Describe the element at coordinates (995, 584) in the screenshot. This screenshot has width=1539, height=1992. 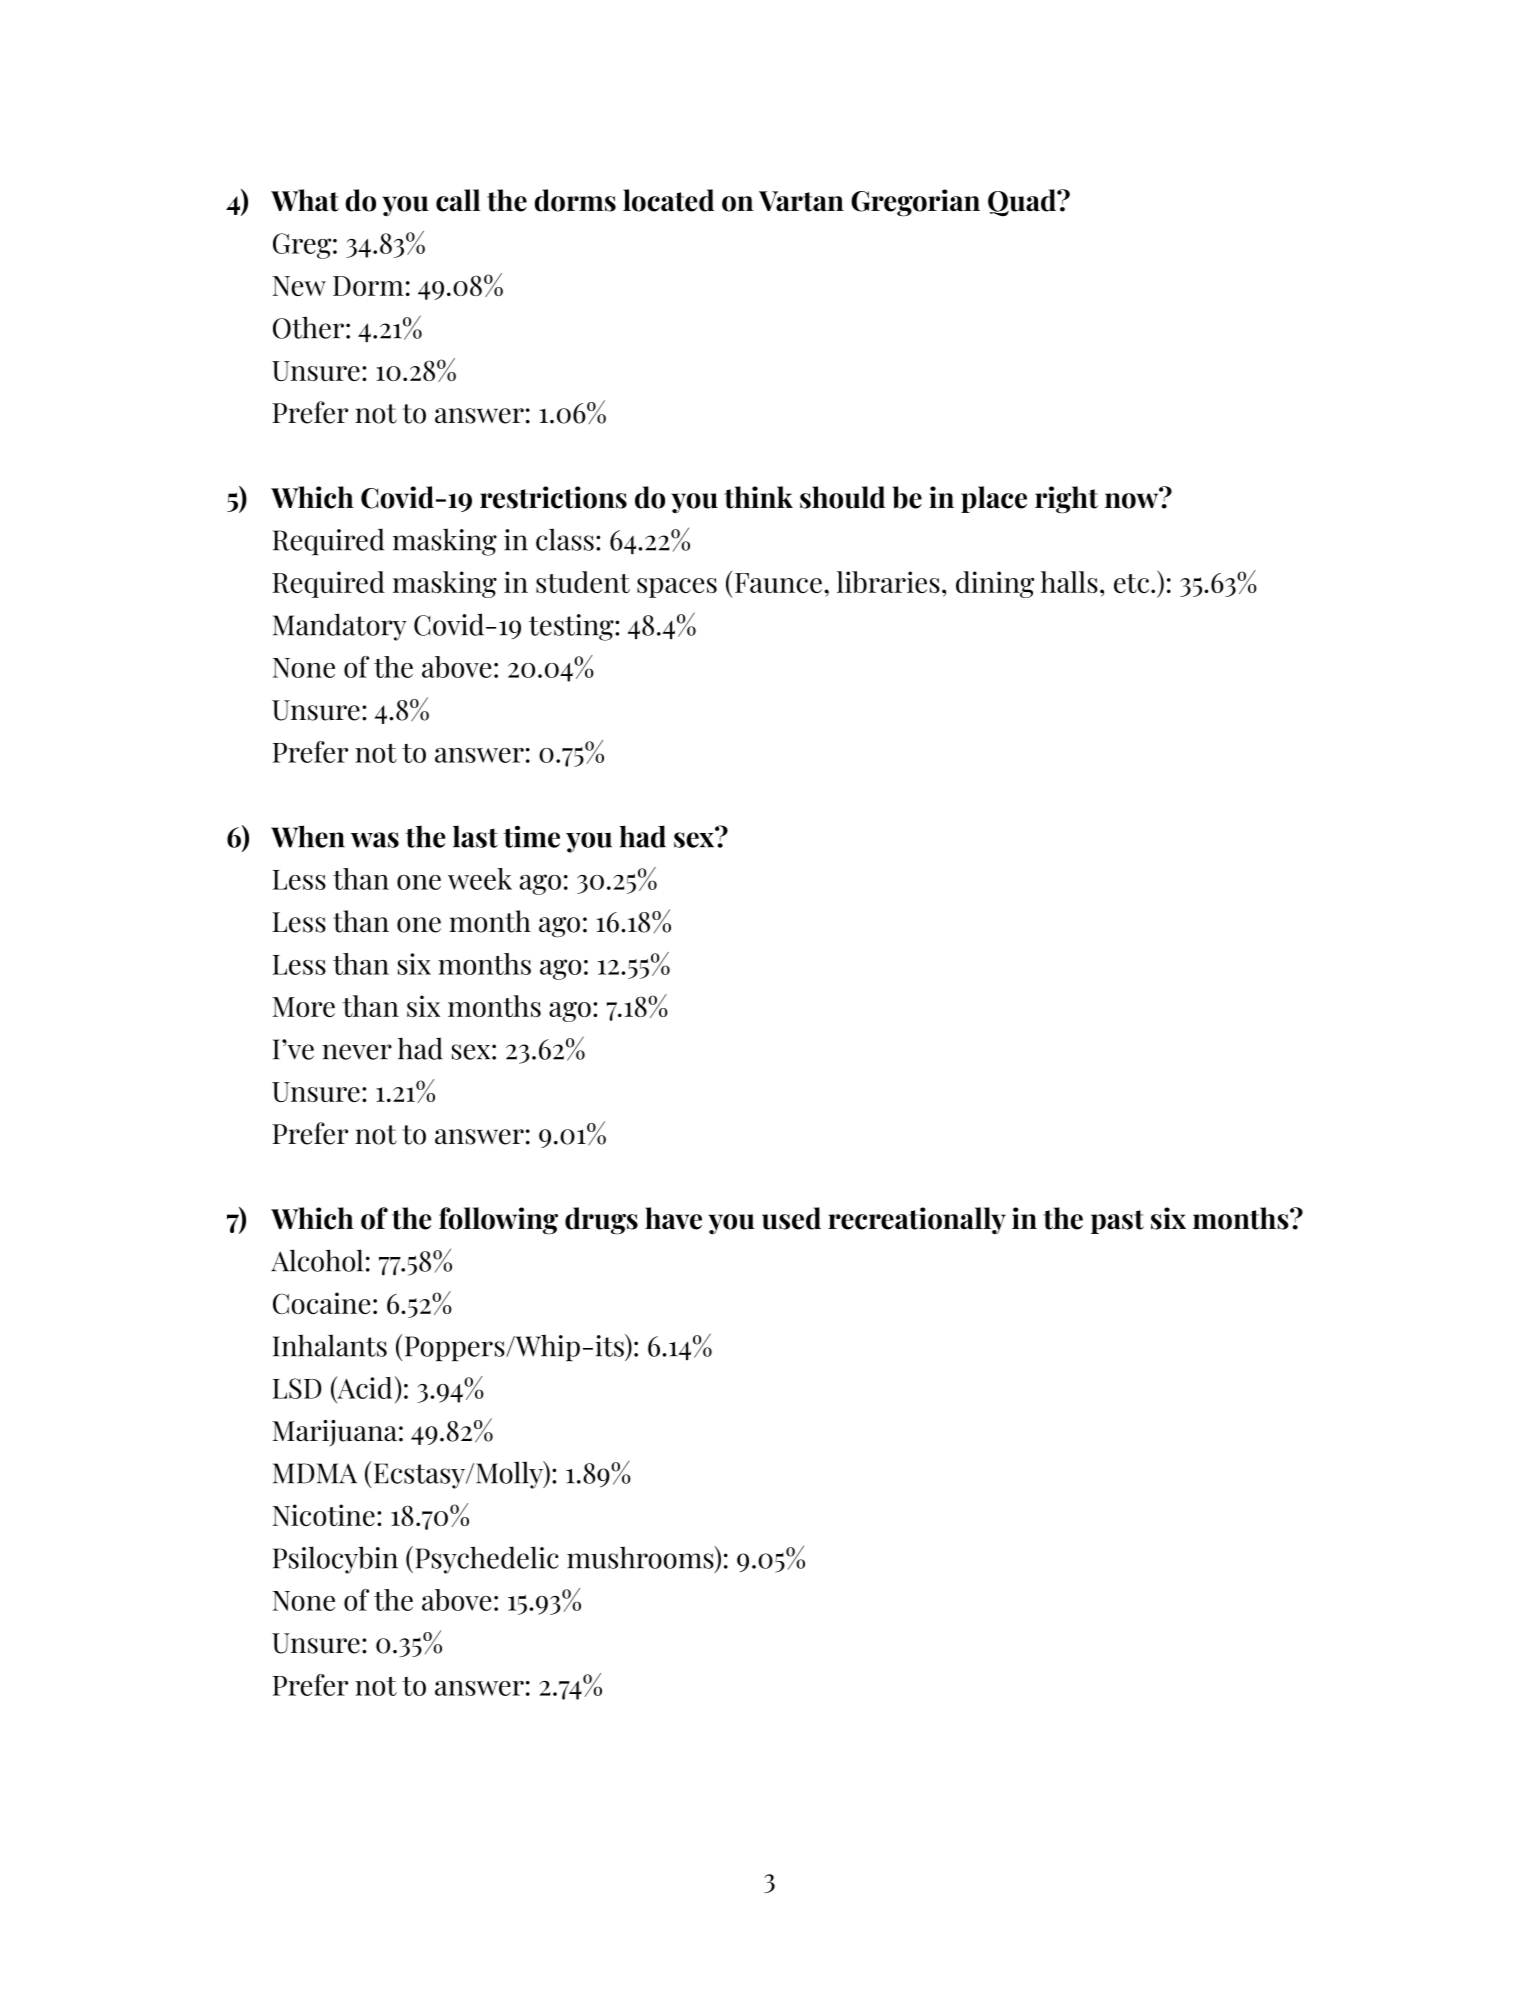
I see `dining` at that location.
